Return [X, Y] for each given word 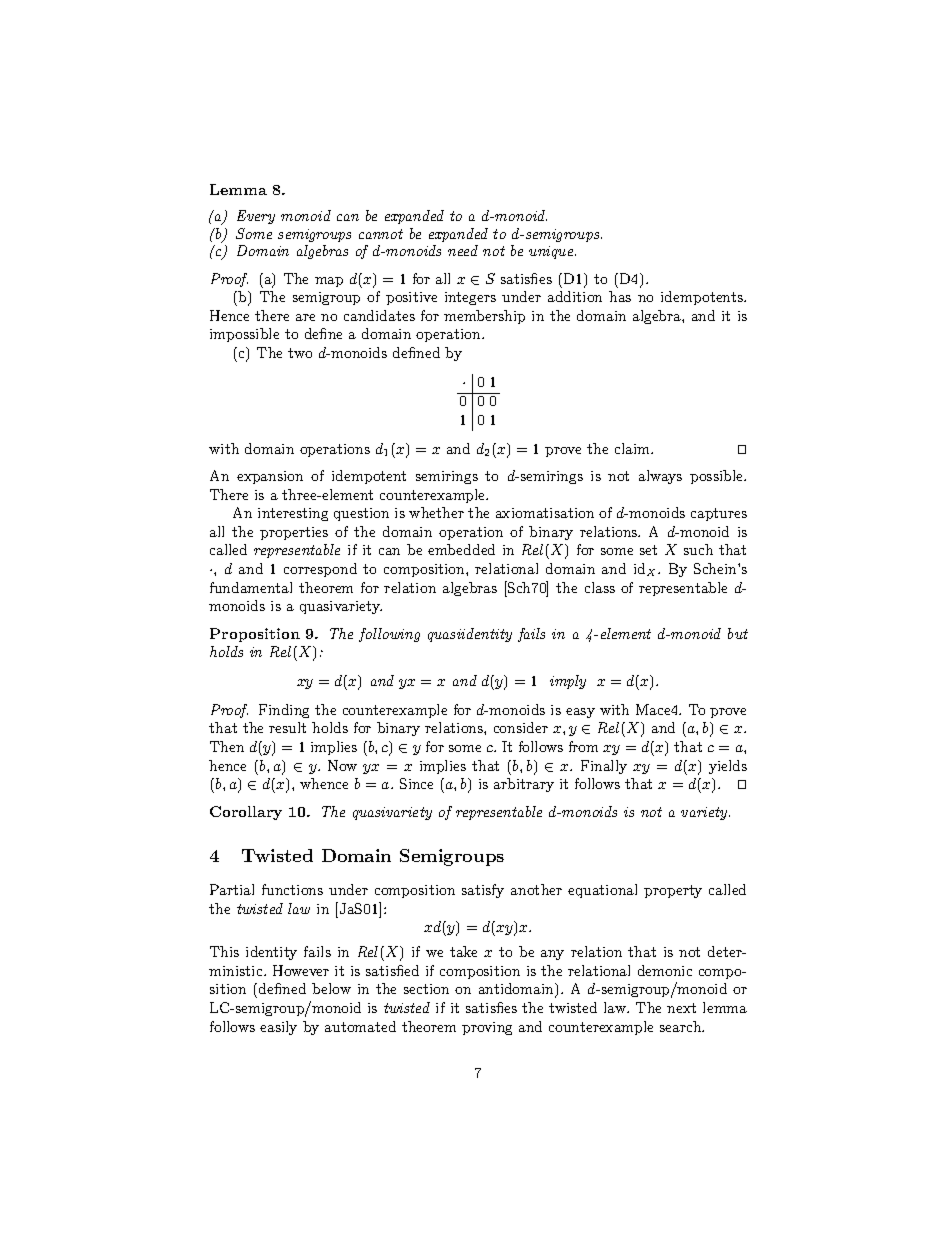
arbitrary [524, 785]
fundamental [251, 587]
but [738, 633]
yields [728, 767]
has [620, 296]
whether [436, 512]
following [389, 635]
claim [633, 448]
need [463, 250]
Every [256, 217]
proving [487, 1028]
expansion [270, 477]
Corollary [246, 813]
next [681, 1008]
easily [278, 1028]
